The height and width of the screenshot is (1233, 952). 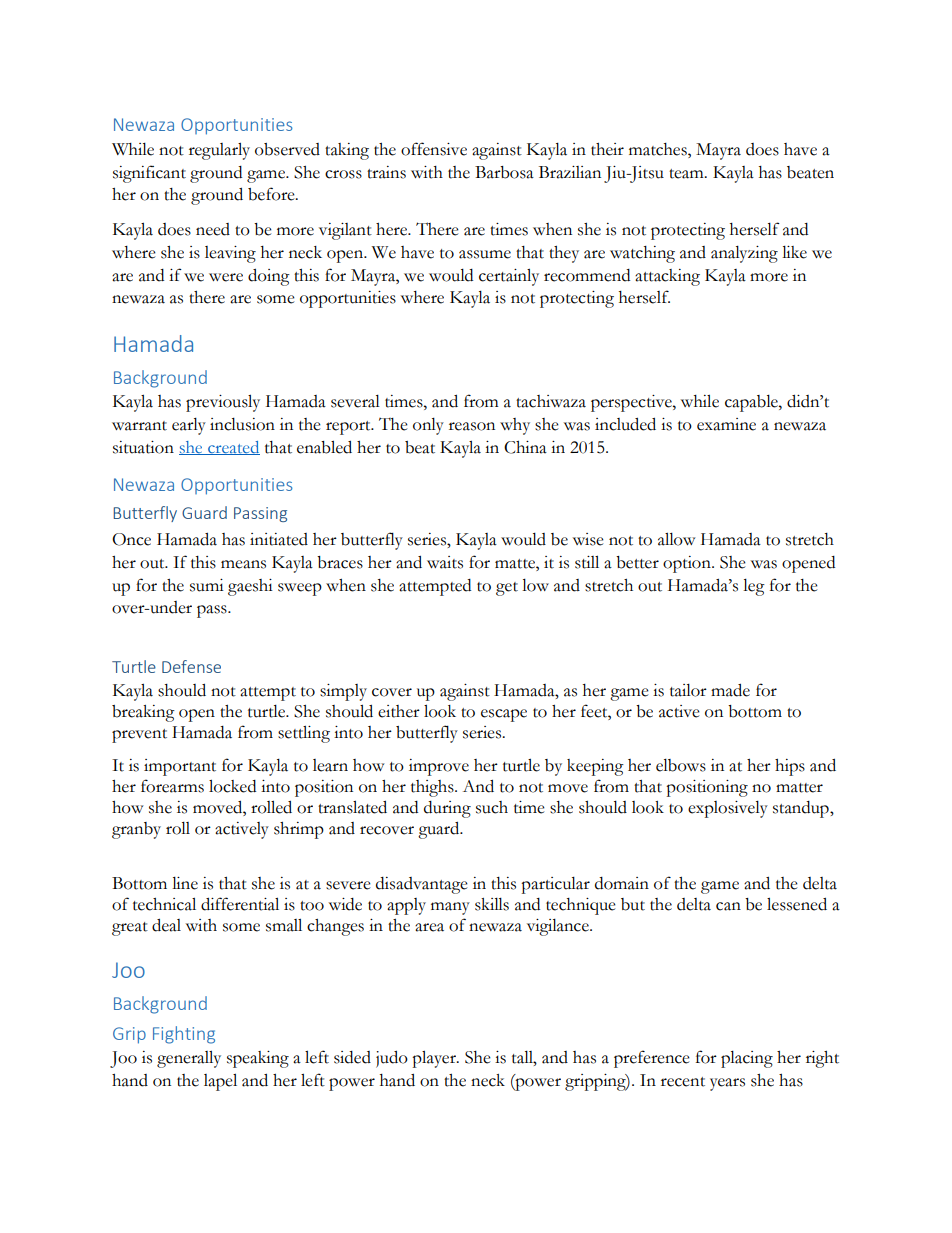 I want to click on leg, so click(x=754, y=587).
